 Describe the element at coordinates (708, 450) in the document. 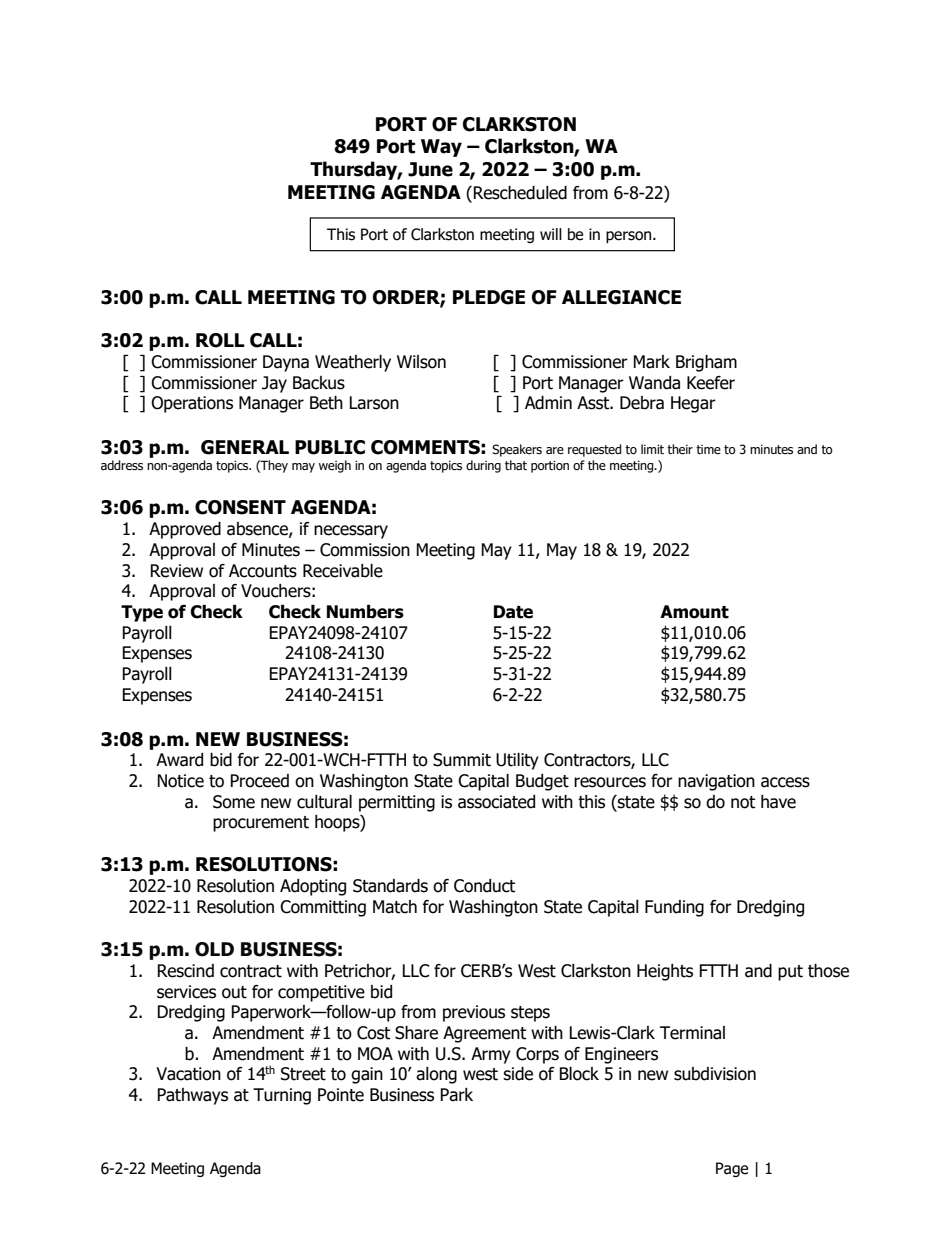

I see `time` at that location.
